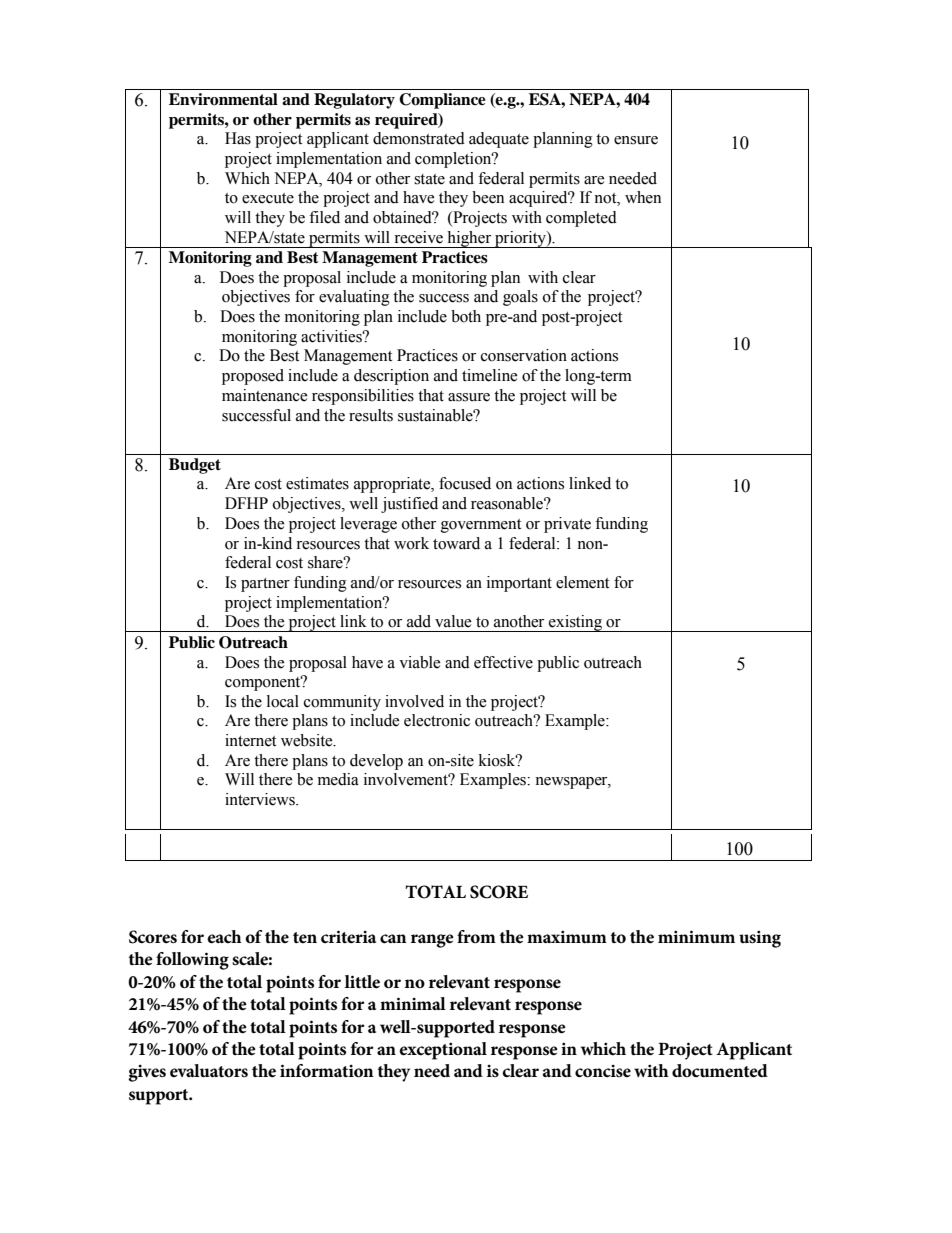  What do you see at coordinates (253, 377) in the document?
I see `proposed` at bounding box center [253, 377].
